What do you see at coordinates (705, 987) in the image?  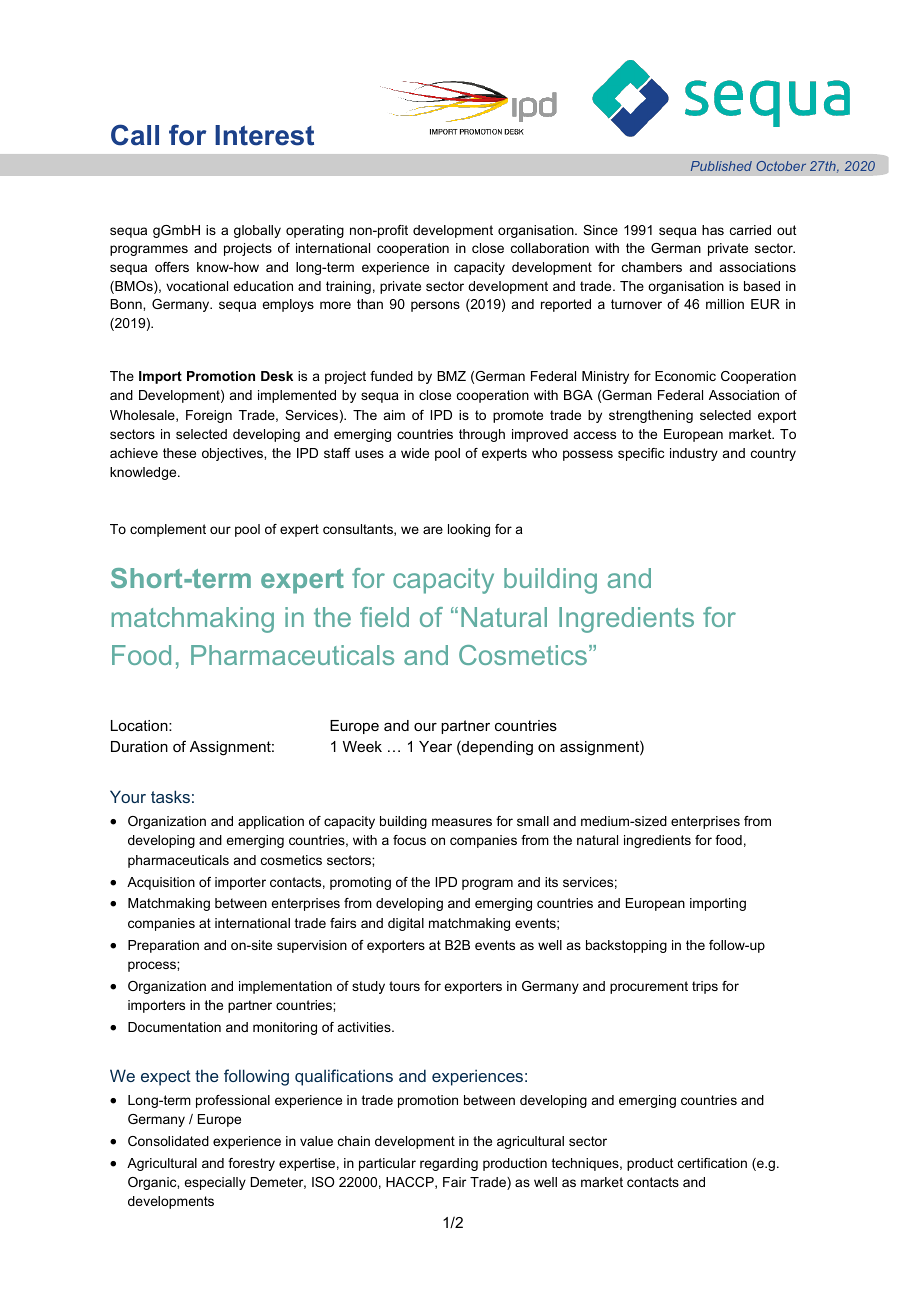 I see `trips` at bounding box center [705, 987].
